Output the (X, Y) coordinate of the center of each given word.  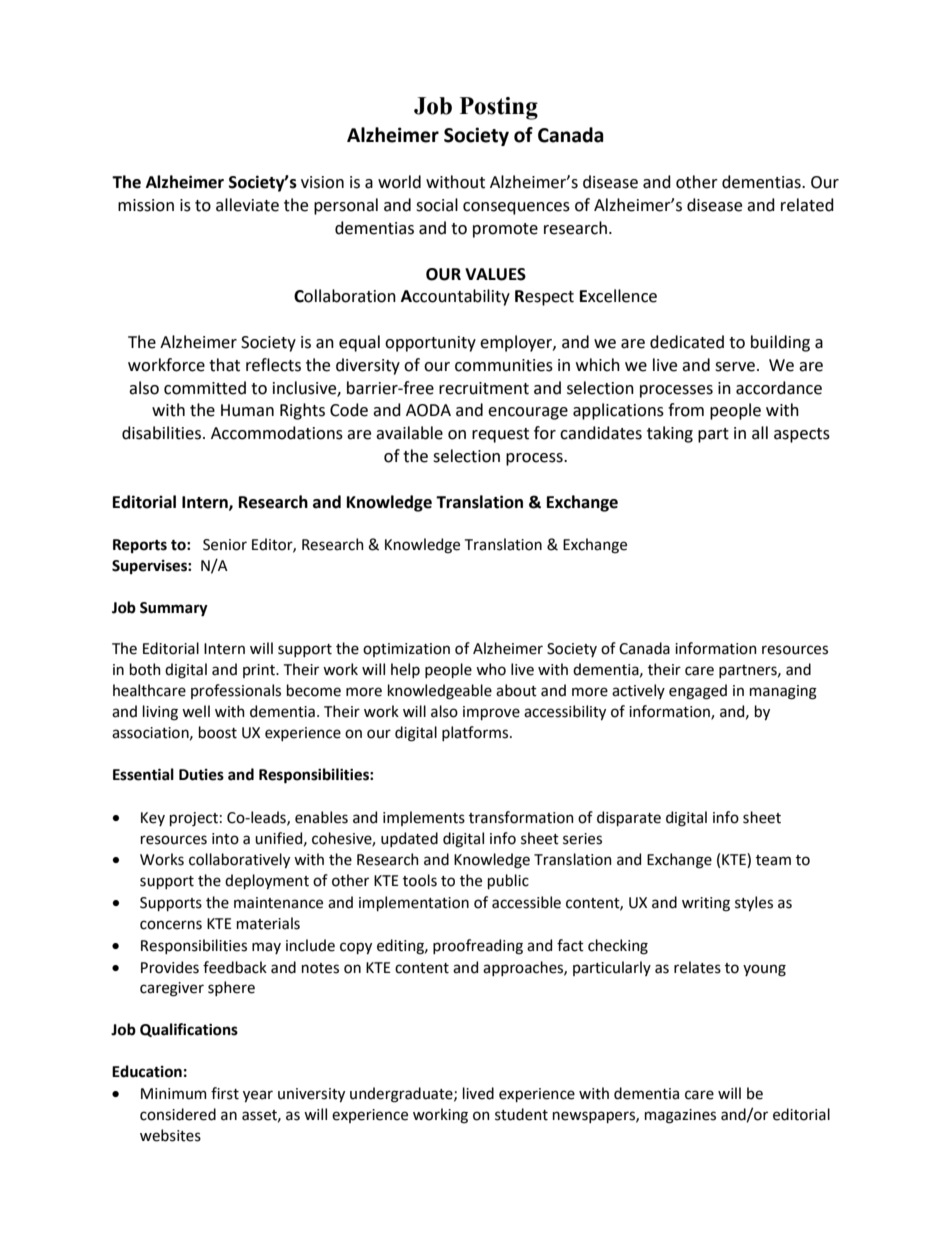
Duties (201, 775)
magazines (680, 1116)
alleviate (247, 205)
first (225, 1093)
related (807, 205)
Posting (499, 108)
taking (670, 434)
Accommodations (277, 433)
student (521, 1114)
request (500, 435)
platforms (476, 733)
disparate (629, 818)
